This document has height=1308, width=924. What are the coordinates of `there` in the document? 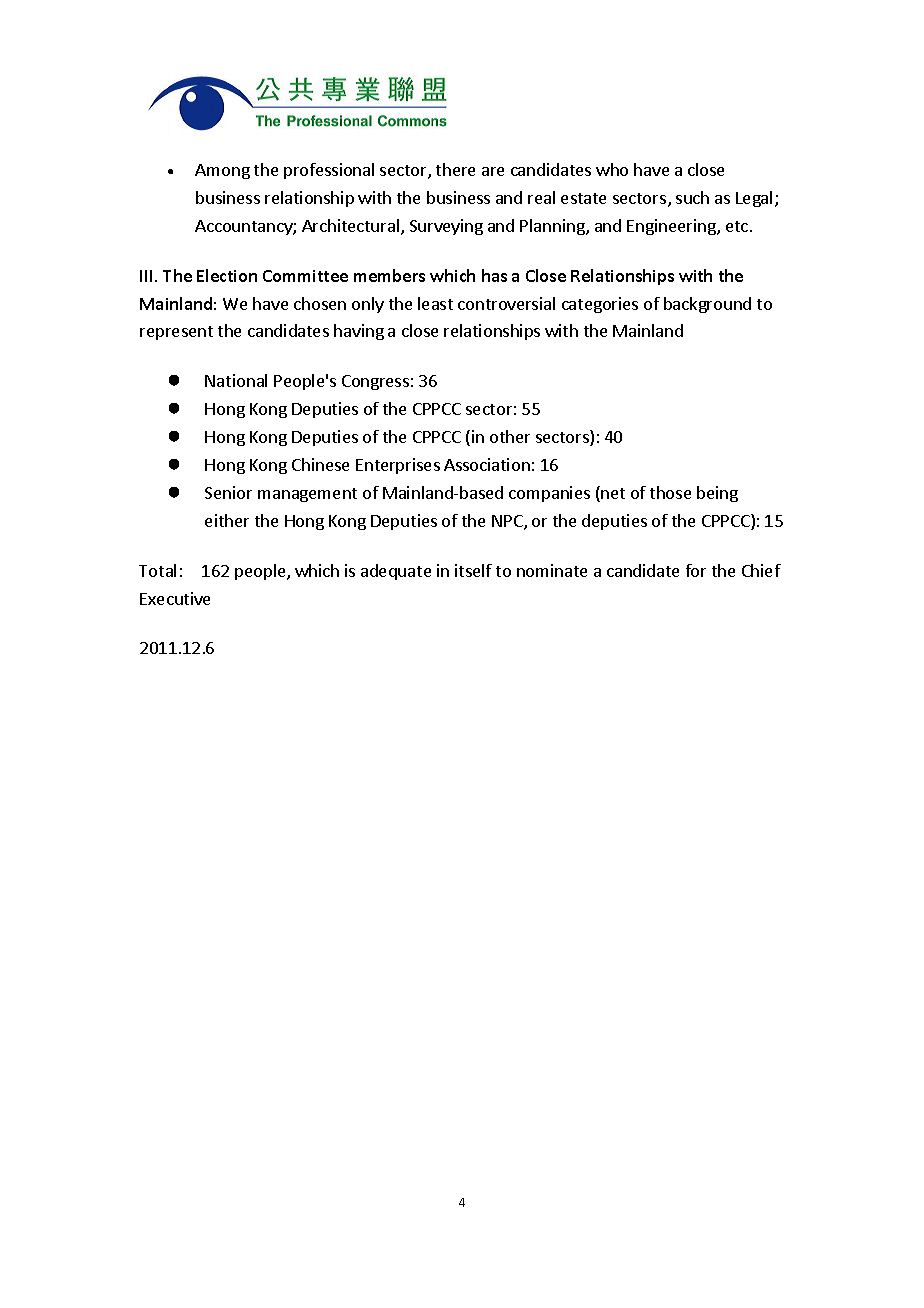 It's located at (455, 169).
